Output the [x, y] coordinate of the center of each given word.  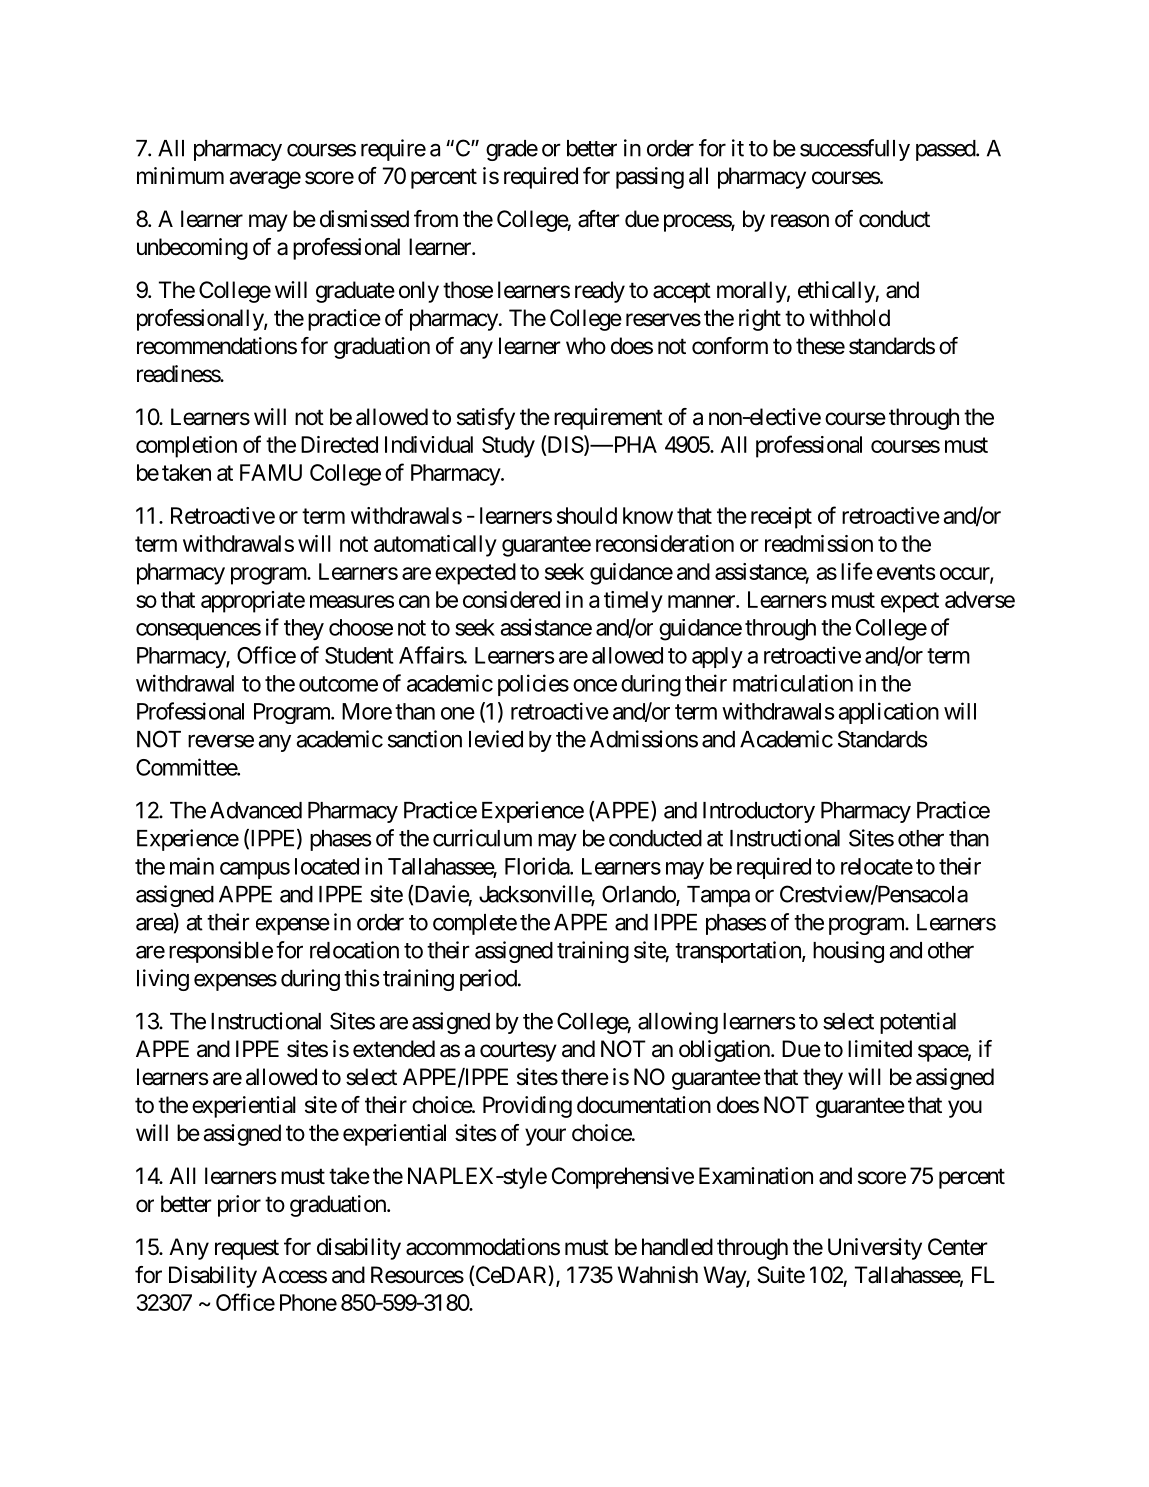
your [545, 1137]
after [599, 219]
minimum [180, 175]
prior [239, 1206]
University [875, 1249]
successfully [855, 150]
